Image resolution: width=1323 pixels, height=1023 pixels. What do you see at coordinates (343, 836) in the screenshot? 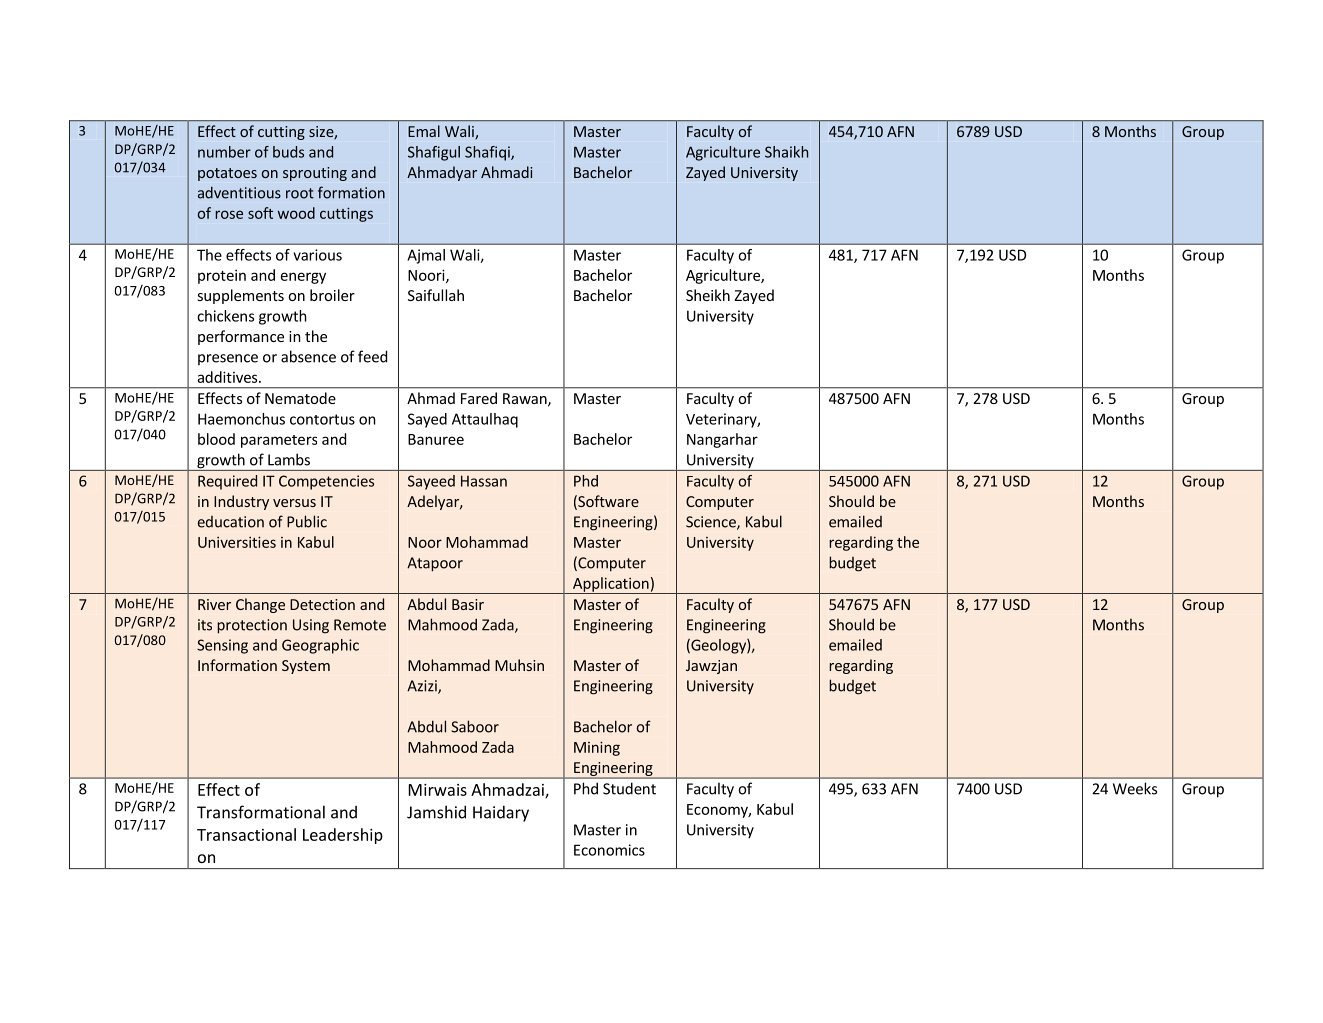
I see `Leadership` at bounding box center [343, 836].
